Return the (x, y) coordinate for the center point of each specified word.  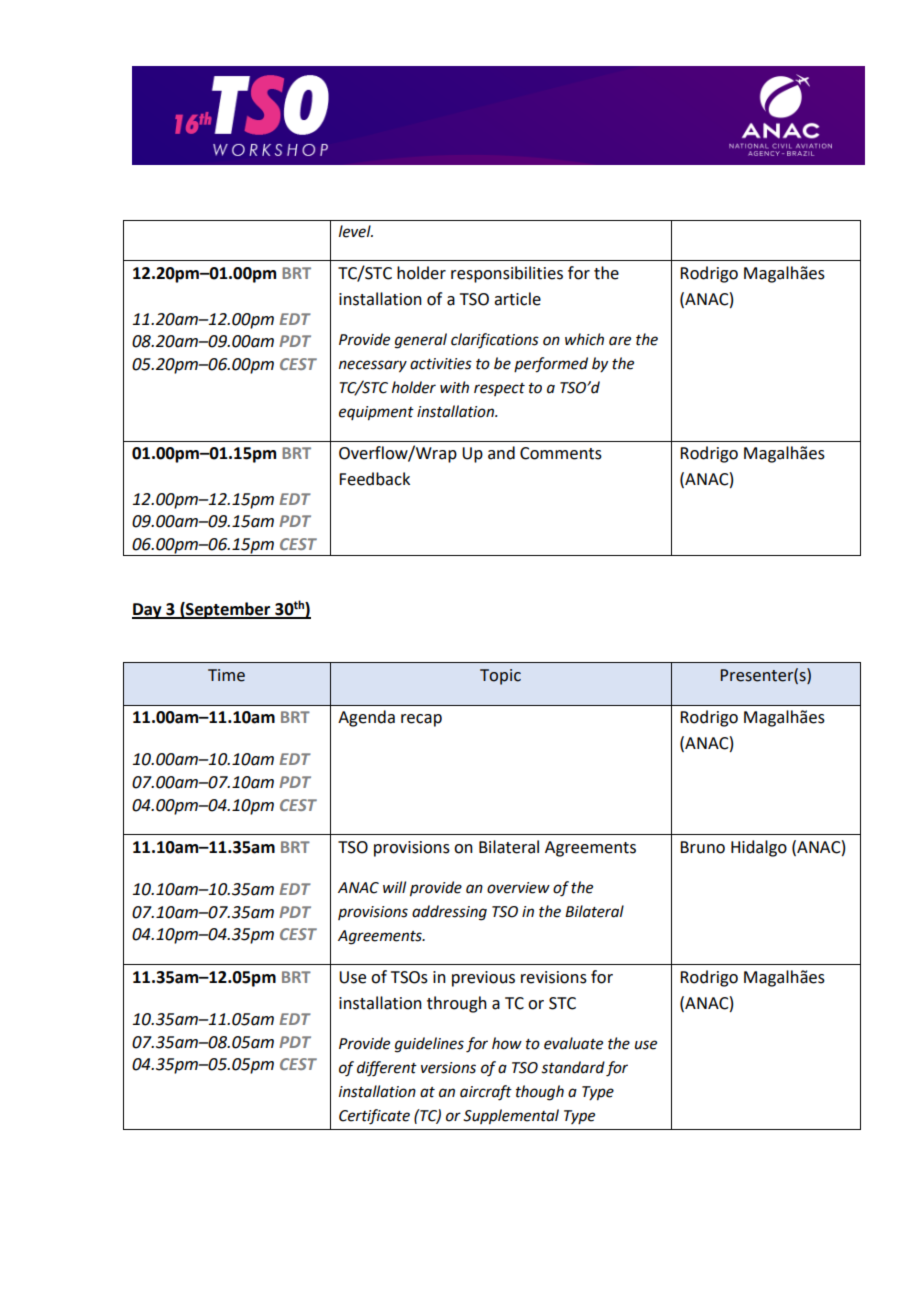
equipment (376, 413)
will (394, 887)
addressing (449, 913)
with (454, 387)
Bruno (702, 847)
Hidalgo (759, 848)
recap (421, 720)
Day (148, 611)
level (356, 231)
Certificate (374, 1117)
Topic (500, 677)
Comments (561, 453)
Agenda (366, 718)
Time (226, 675)
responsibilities (507, 274)
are (620, 341)
